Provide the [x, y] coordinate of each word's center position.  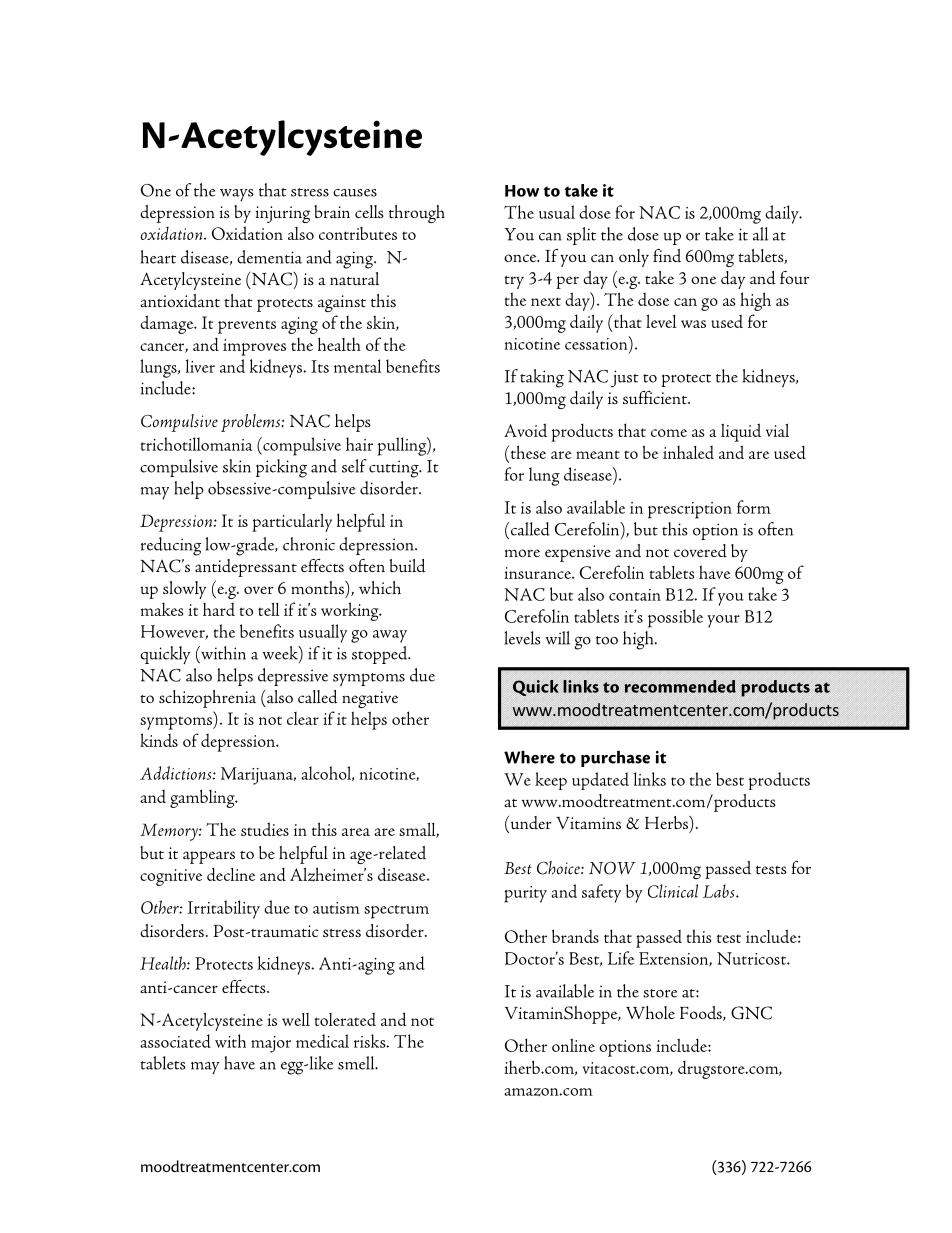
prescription [690, 510]
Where [529, 757]
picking [281, 468]
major [271, 1044]
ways [237, 195]
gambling [203, 798]
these [527, 452]
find [667, 256]
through [417, 214]
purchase [615, 758]
